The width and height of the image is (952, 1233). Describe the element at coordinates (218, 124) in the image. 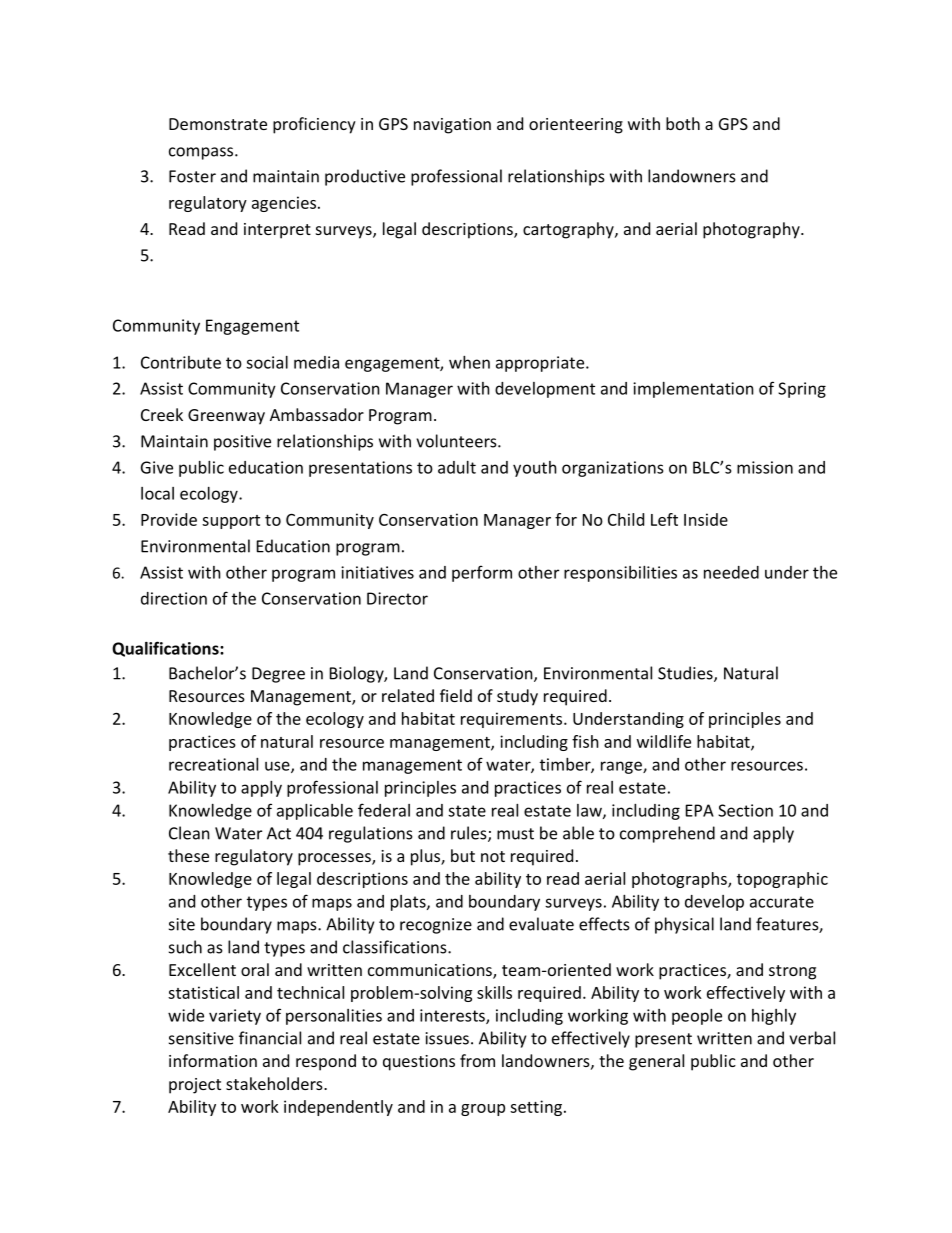

I see `Demonstrate` at that location.
